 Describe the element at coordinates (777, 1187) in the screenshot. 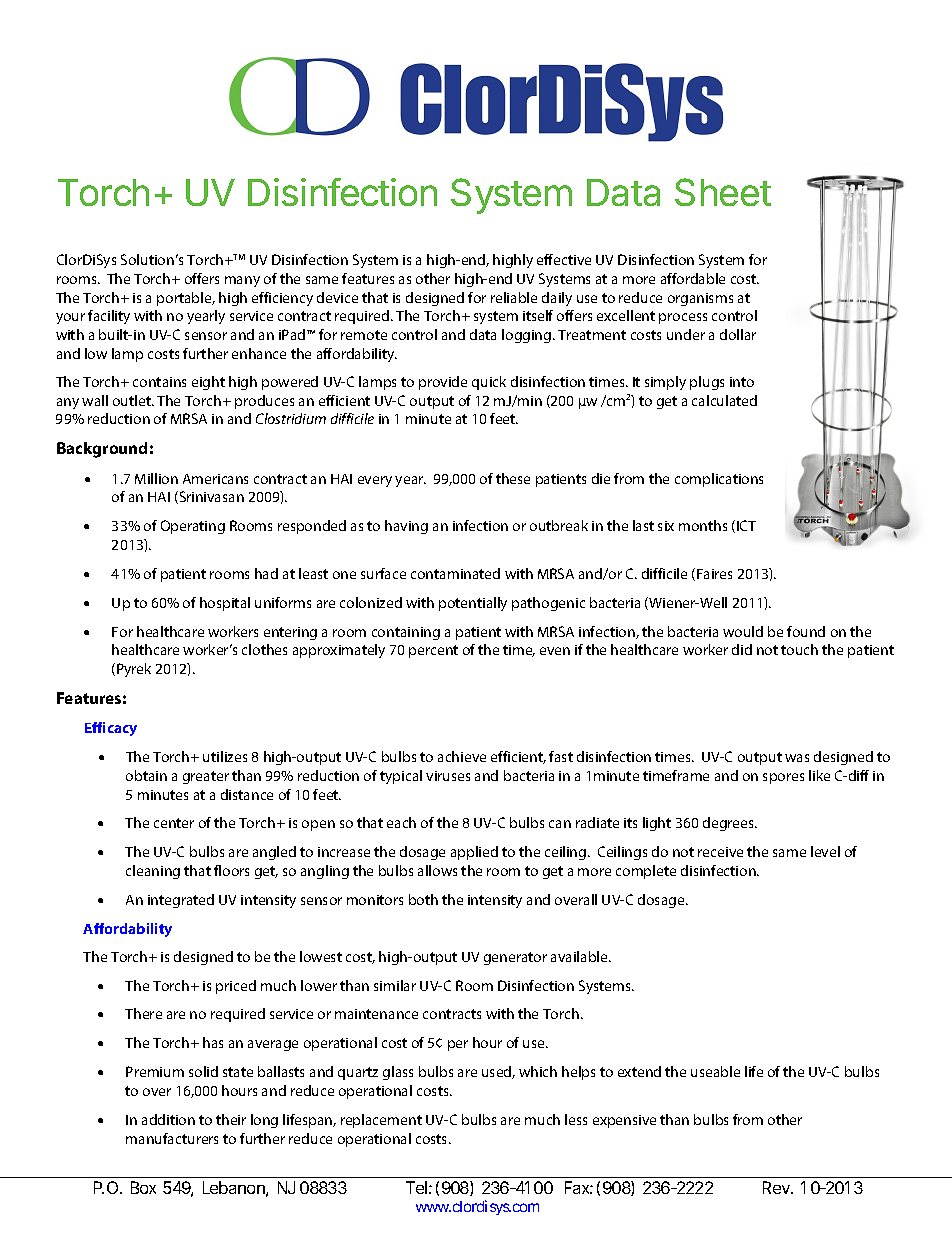

I see `Rev` at that location.
